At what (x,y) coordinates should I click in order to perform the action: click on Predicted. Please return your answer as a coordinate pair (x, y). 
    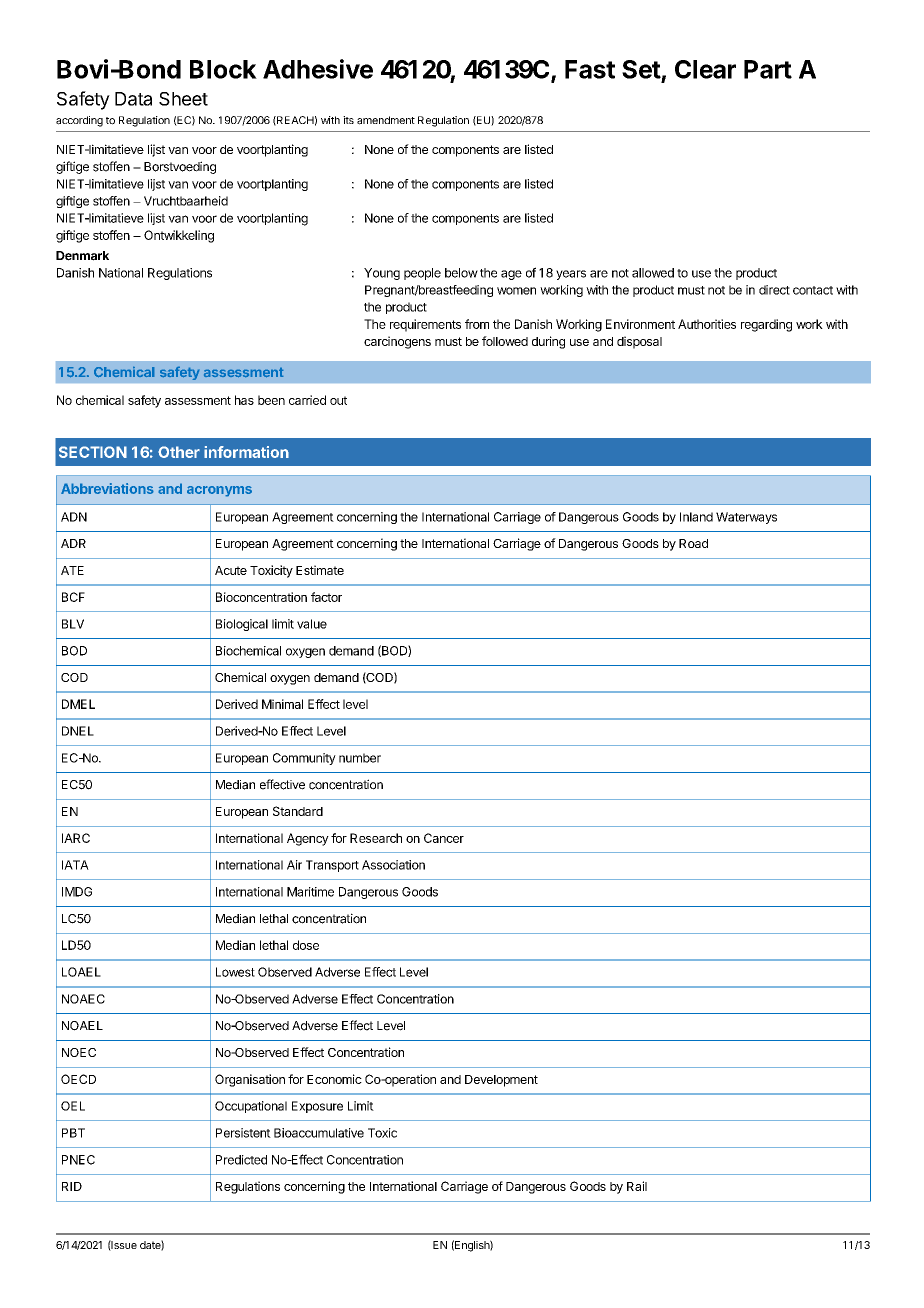
    Looking at the image, I should click on (241, 1160).
